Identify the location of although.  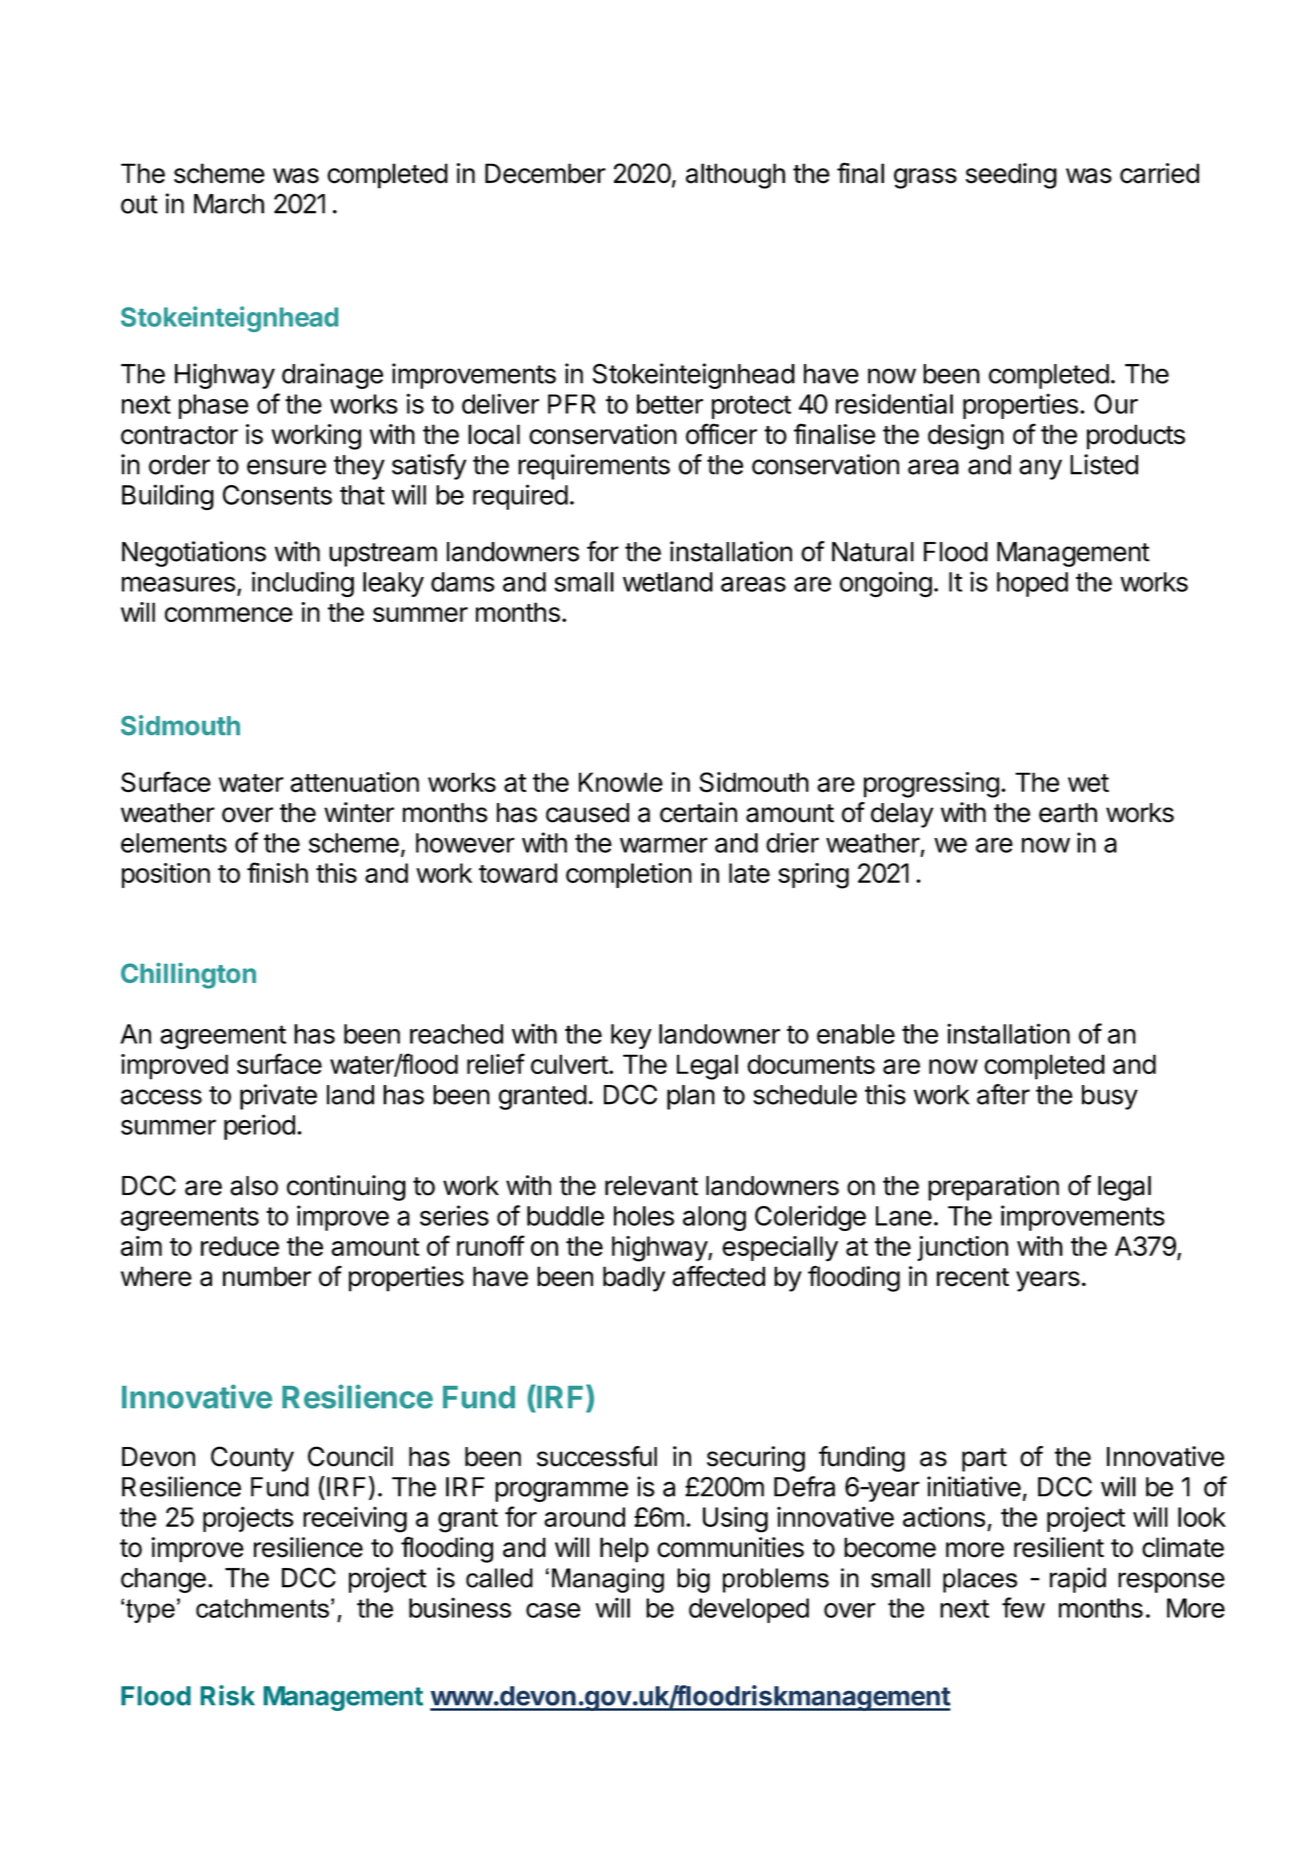
(735, 176).
